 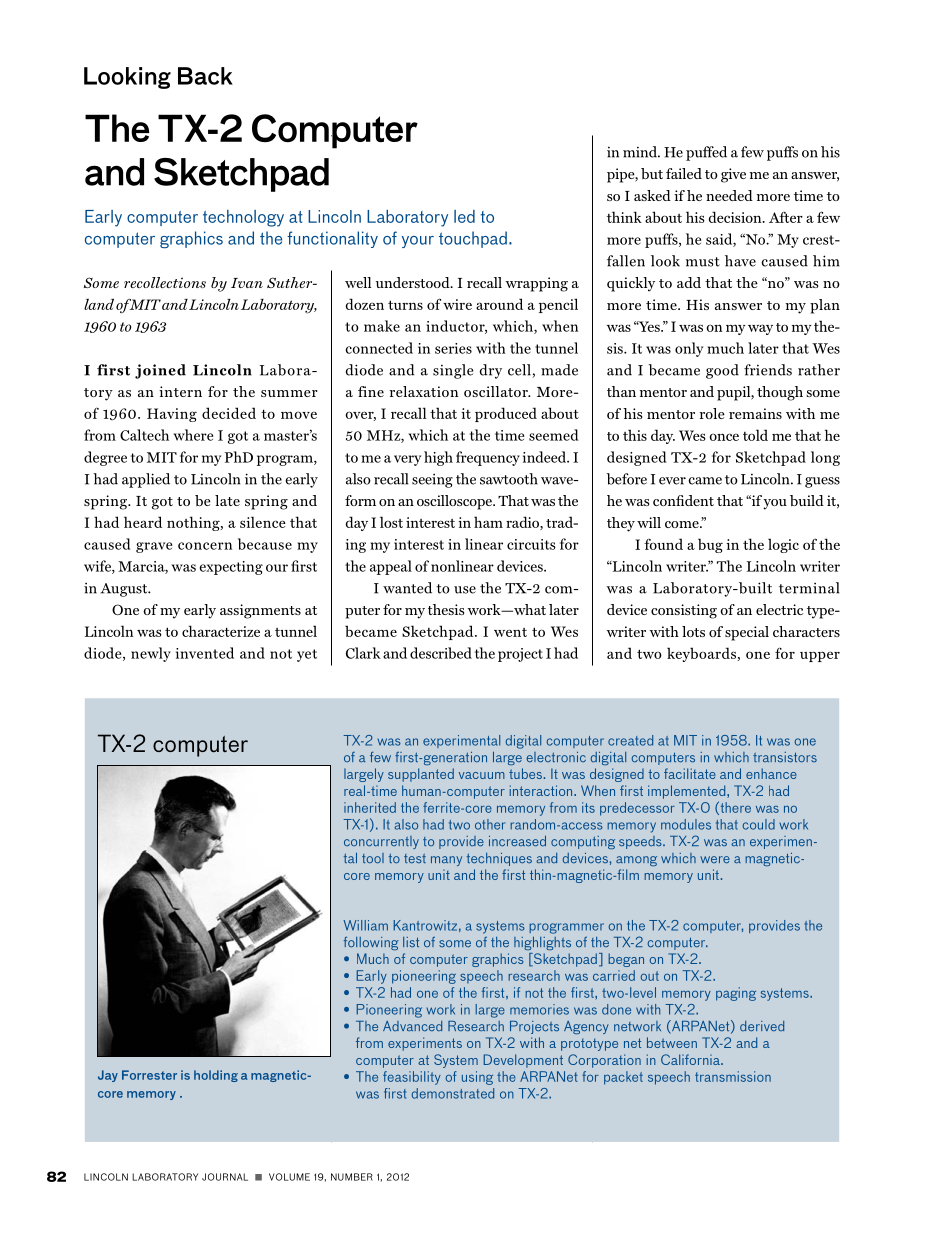 What do you see at coordinates (446, 609) in the screenshot?
I see `thesis` at bounding box center [446, 609].
